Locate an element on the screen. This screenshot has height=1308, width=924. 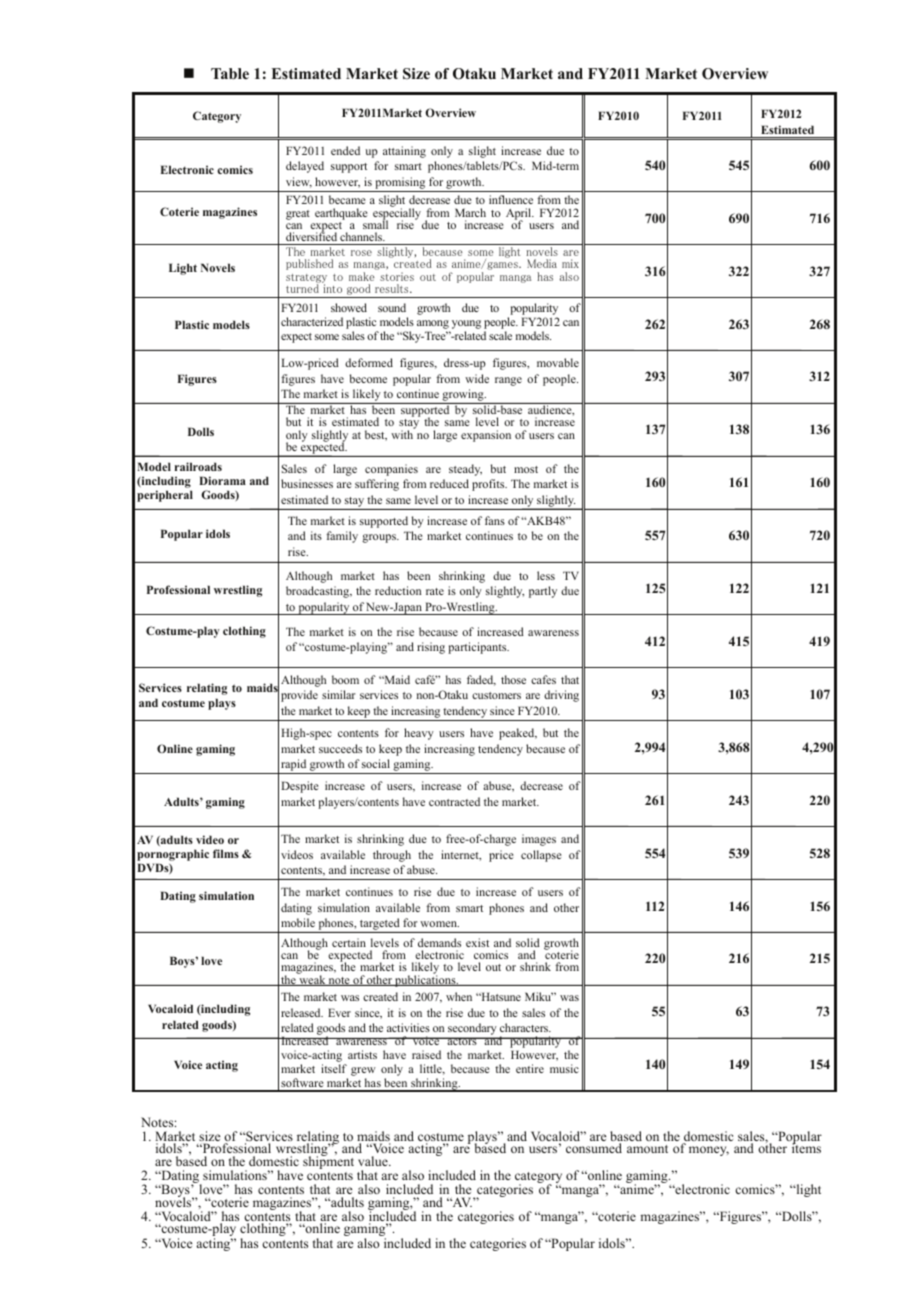
mix is located at coordinates (570, 263).
